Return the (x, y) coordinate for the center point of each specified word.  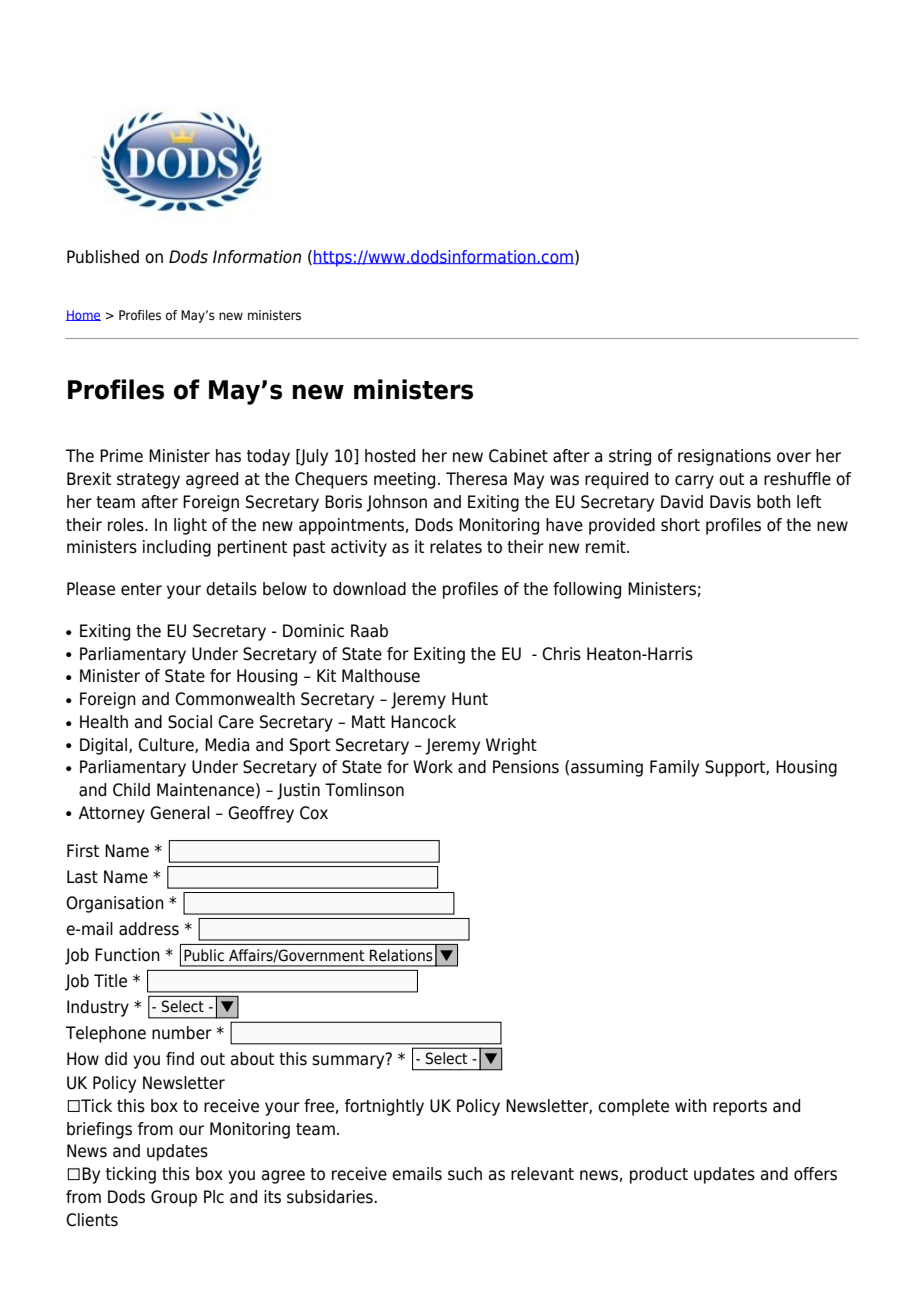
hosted (390, 456)
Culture (167, 745)
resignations (724, 457)
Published (103, 257)
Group (174, 1198)
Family (674, 768)
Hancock (423, 722)
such (465, 1174)
